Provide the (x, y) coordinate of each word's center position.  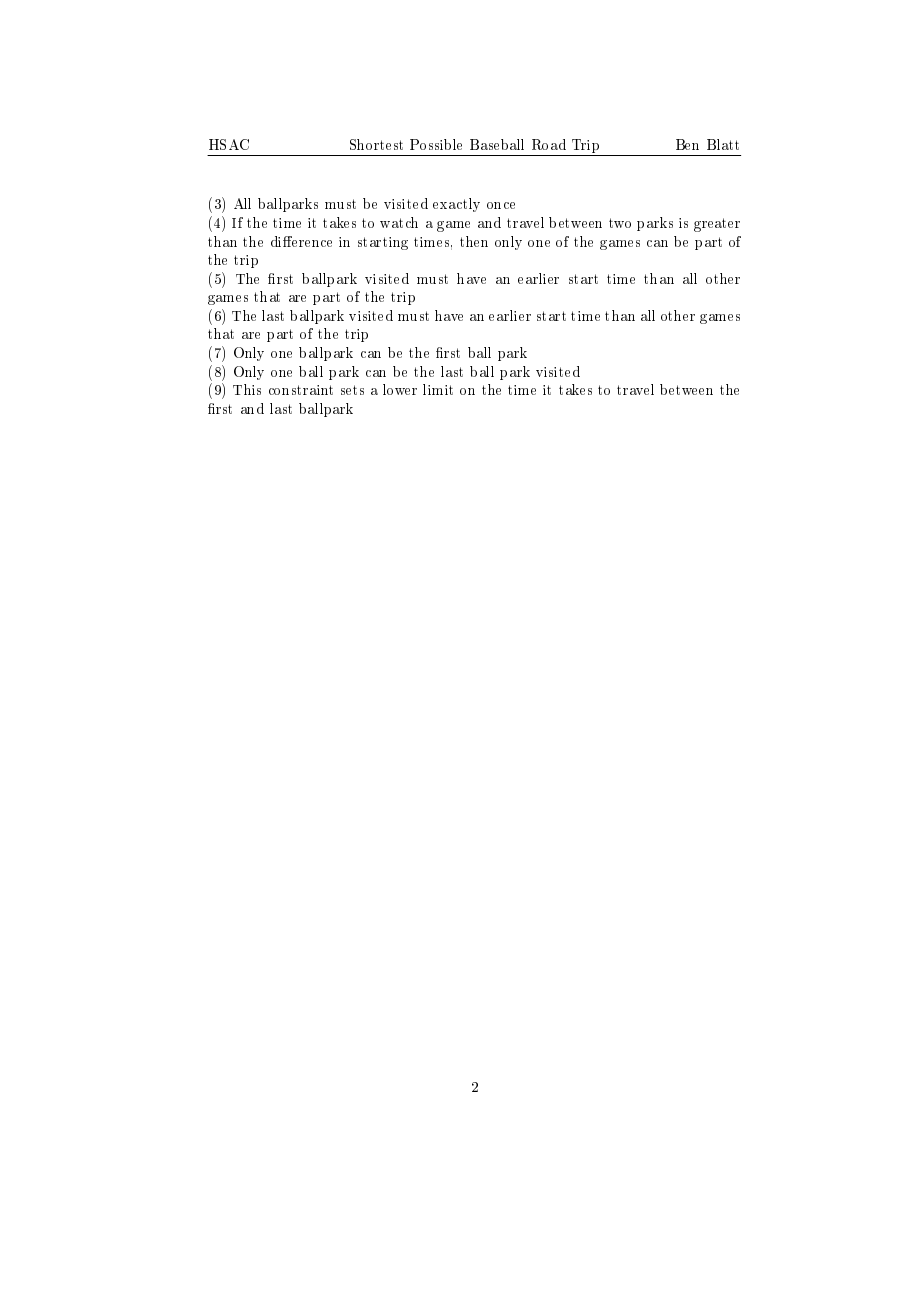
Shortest (376, 144)
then (474, 241)
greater (717, 225)
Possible (436, 144)
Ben (687, 144)
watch (399, 222)
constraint (301, 390)
